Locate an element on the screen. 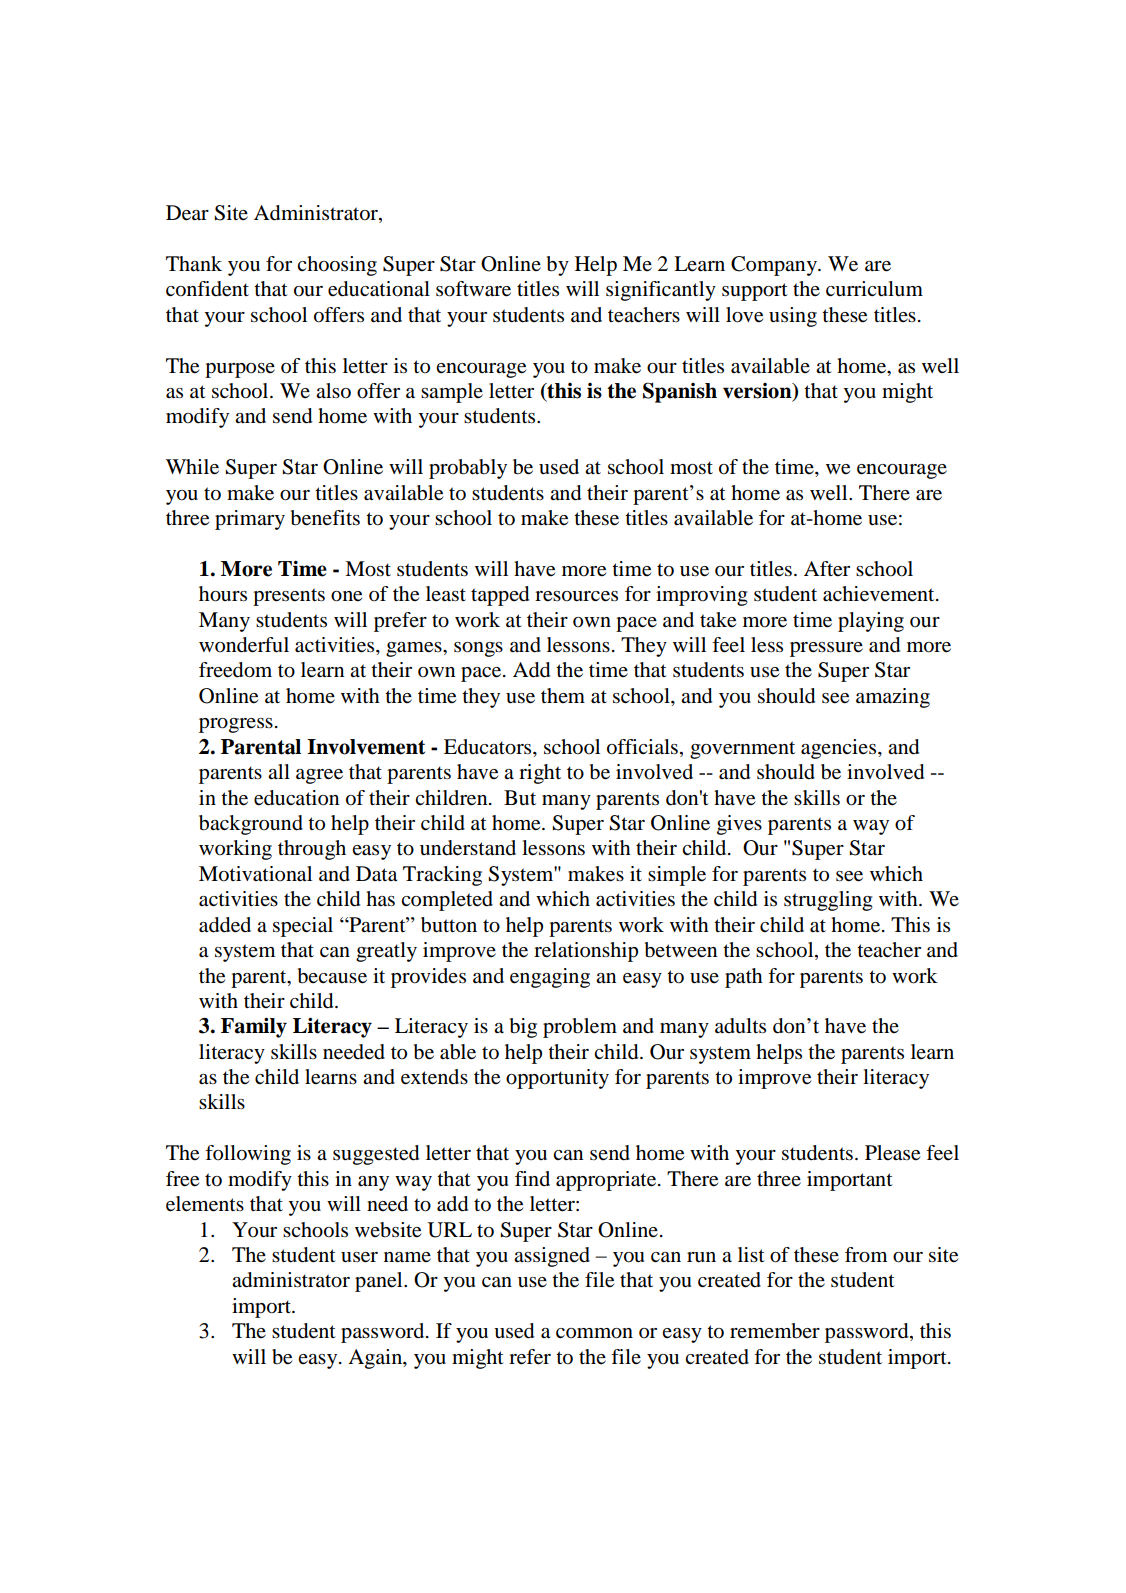 This screenshot has width=1126, height=1593. software is located at coordinates (473, 289).
